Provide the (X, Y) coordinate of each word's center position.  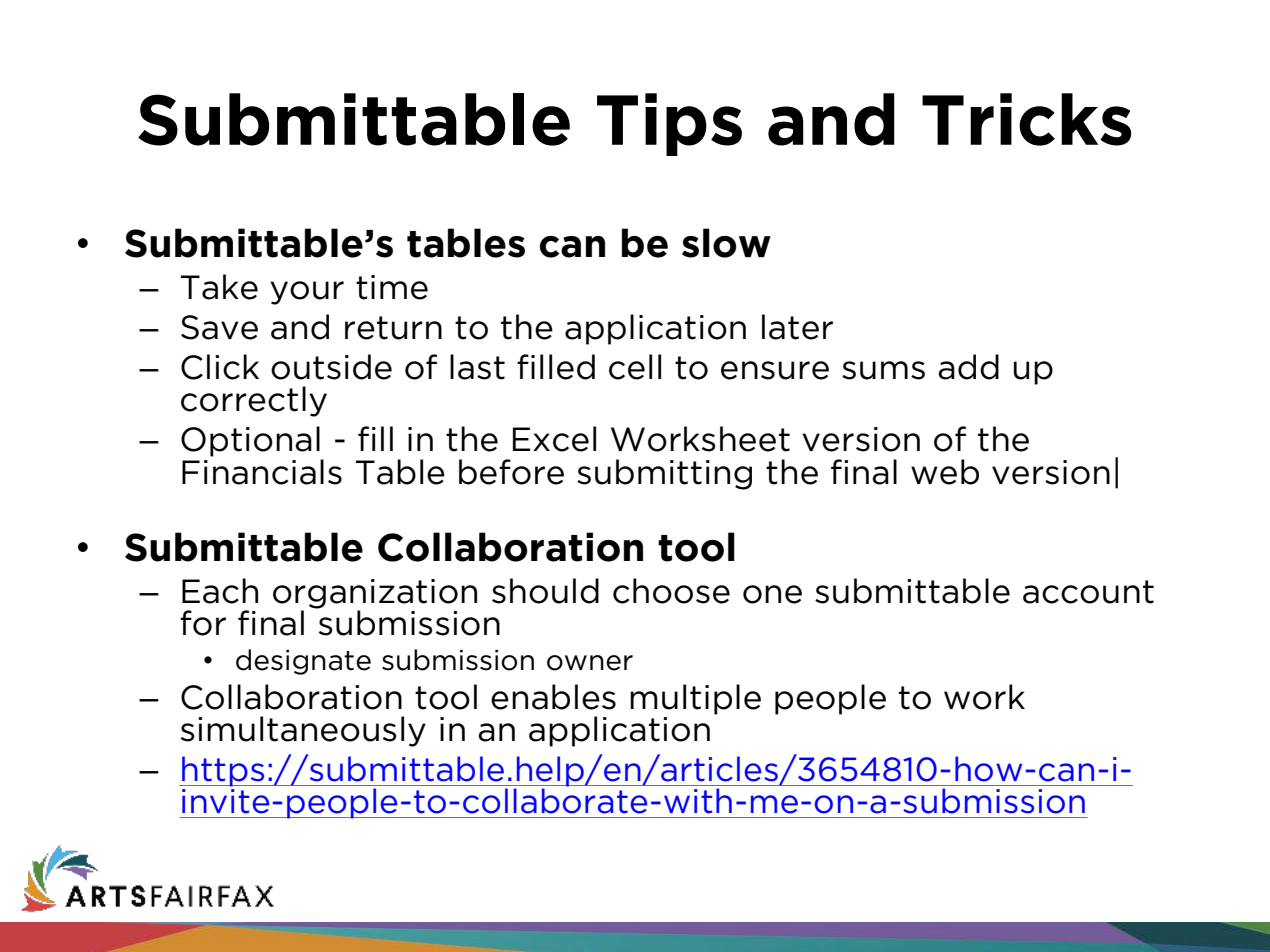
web (945, 472)
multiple (695, 699)
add (969, 367)
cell (635, 367)
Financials (262, 472)
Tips (669, 124)
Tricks (1026, 119)
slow (726, 243)
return (393, 328)
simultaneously (303, 731)
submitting (664, 474)
